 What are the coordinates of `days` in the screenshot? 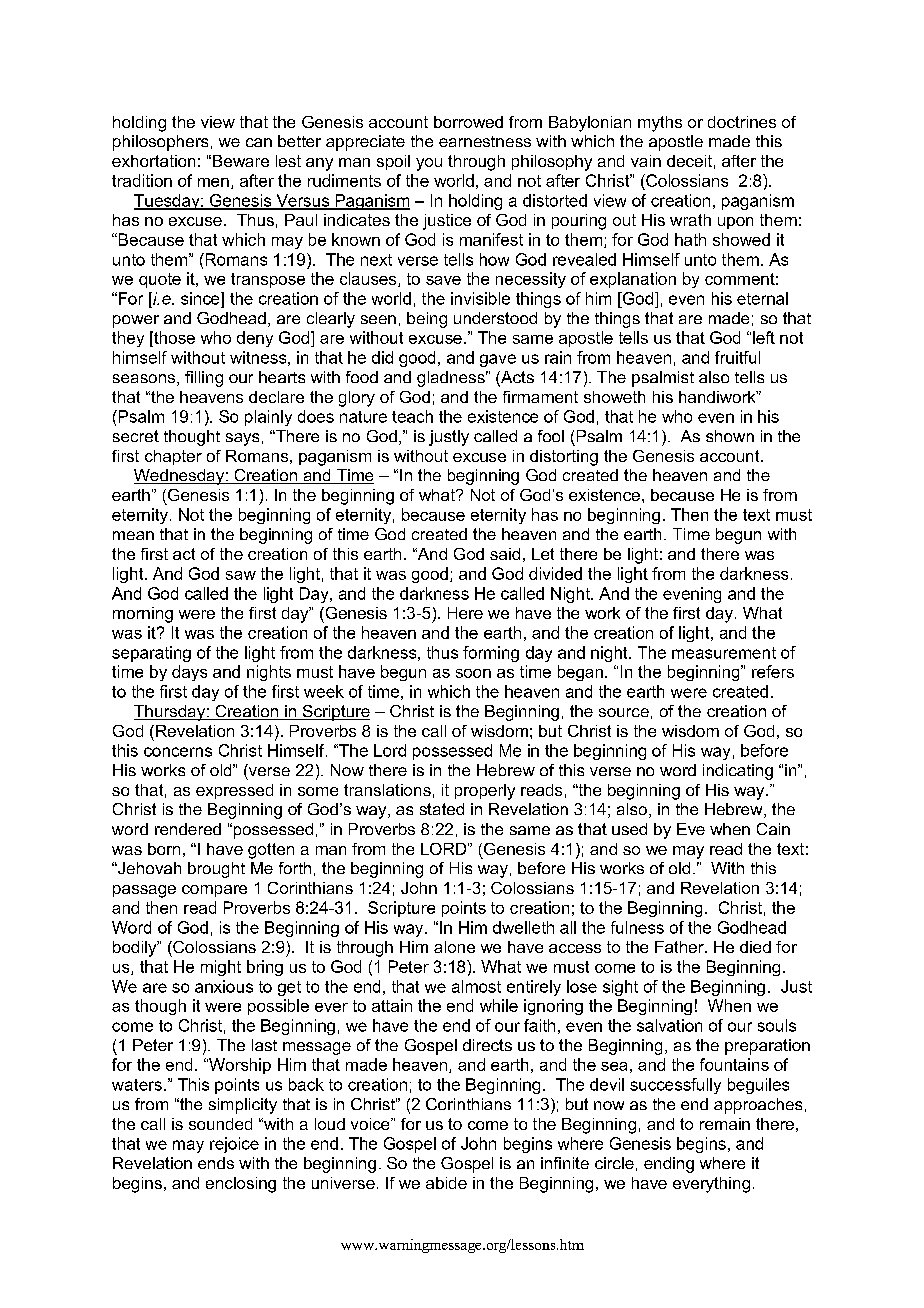 It's located at (189, 673).
